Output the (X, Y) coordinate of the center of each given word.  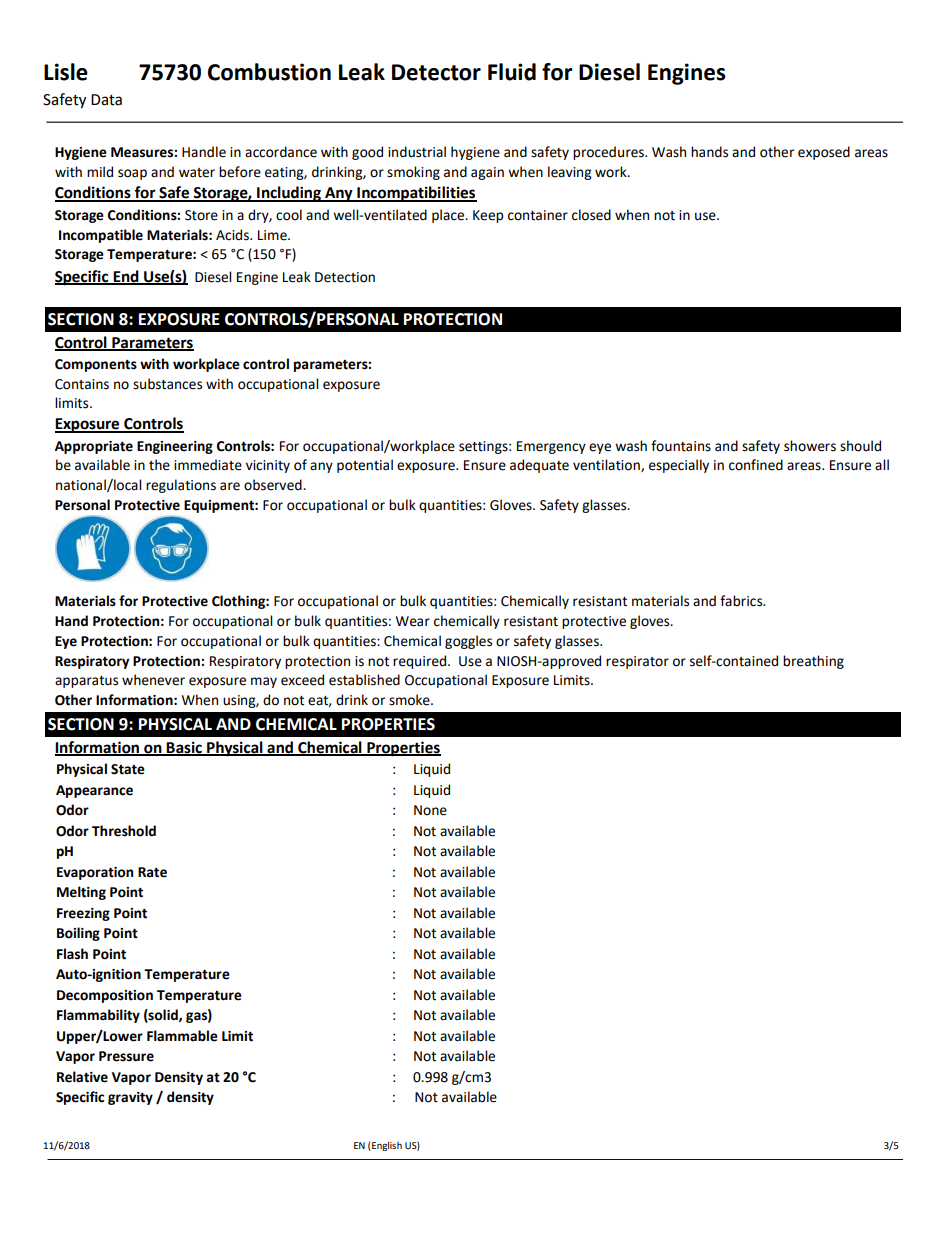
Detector (436, 72)
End (126, 277)
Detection (345, 277)
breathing (813, 662)
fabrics (742, 601)
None (430, 810)
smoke (410, 700)
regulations (181, 486)
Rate (152, 872)
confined (756, 465)
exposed (824, 153)
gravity (130, 1098)
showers (810, 446)
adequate (539, 466)
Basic (184, 748)
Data (106, 100)
